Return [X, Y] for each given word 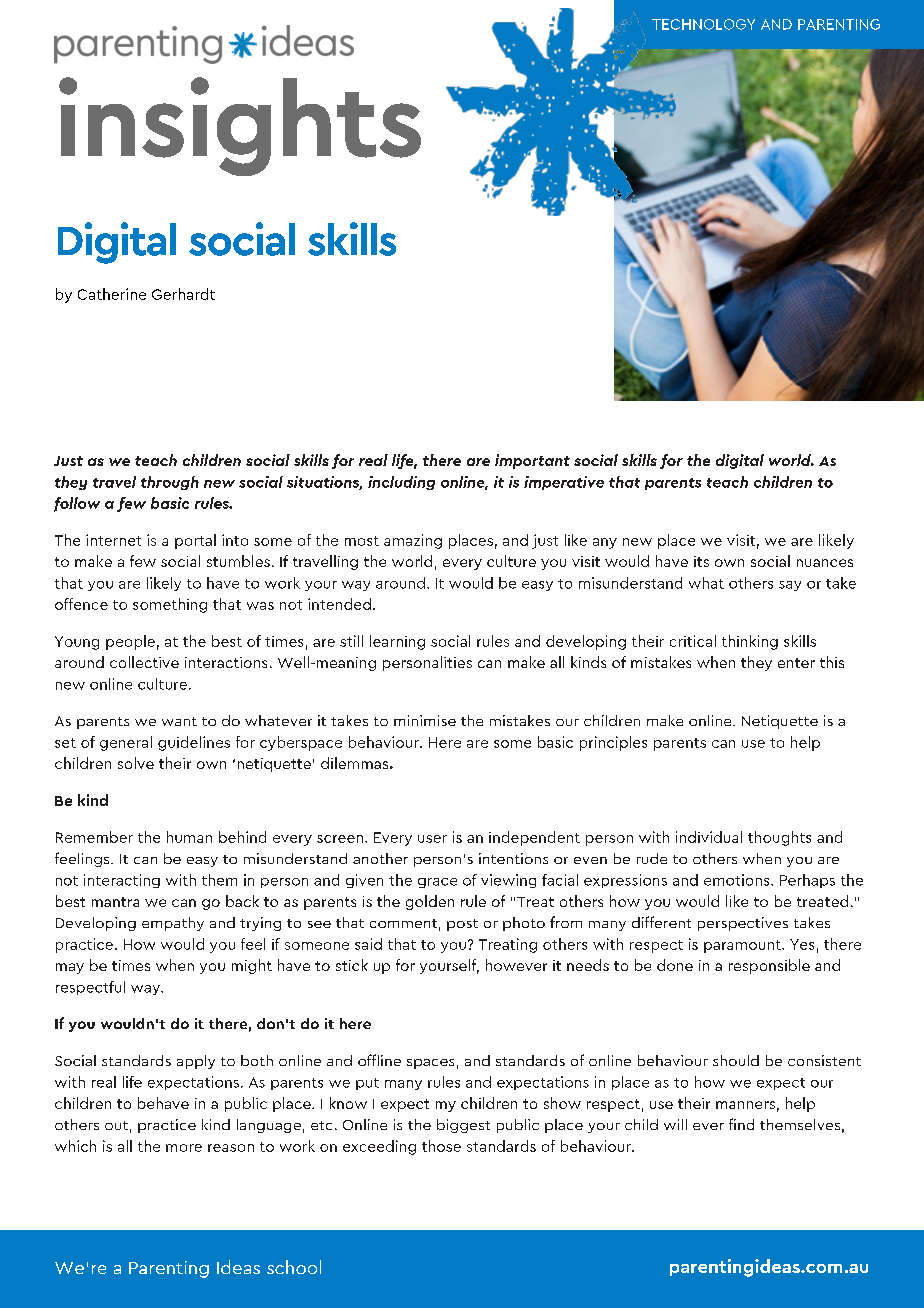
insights [240, 126]
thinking [750, 642]
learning [397, 642]
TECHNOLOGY [703, 24]
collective [144, 662]
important [532, 461]
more [184, 1148]
